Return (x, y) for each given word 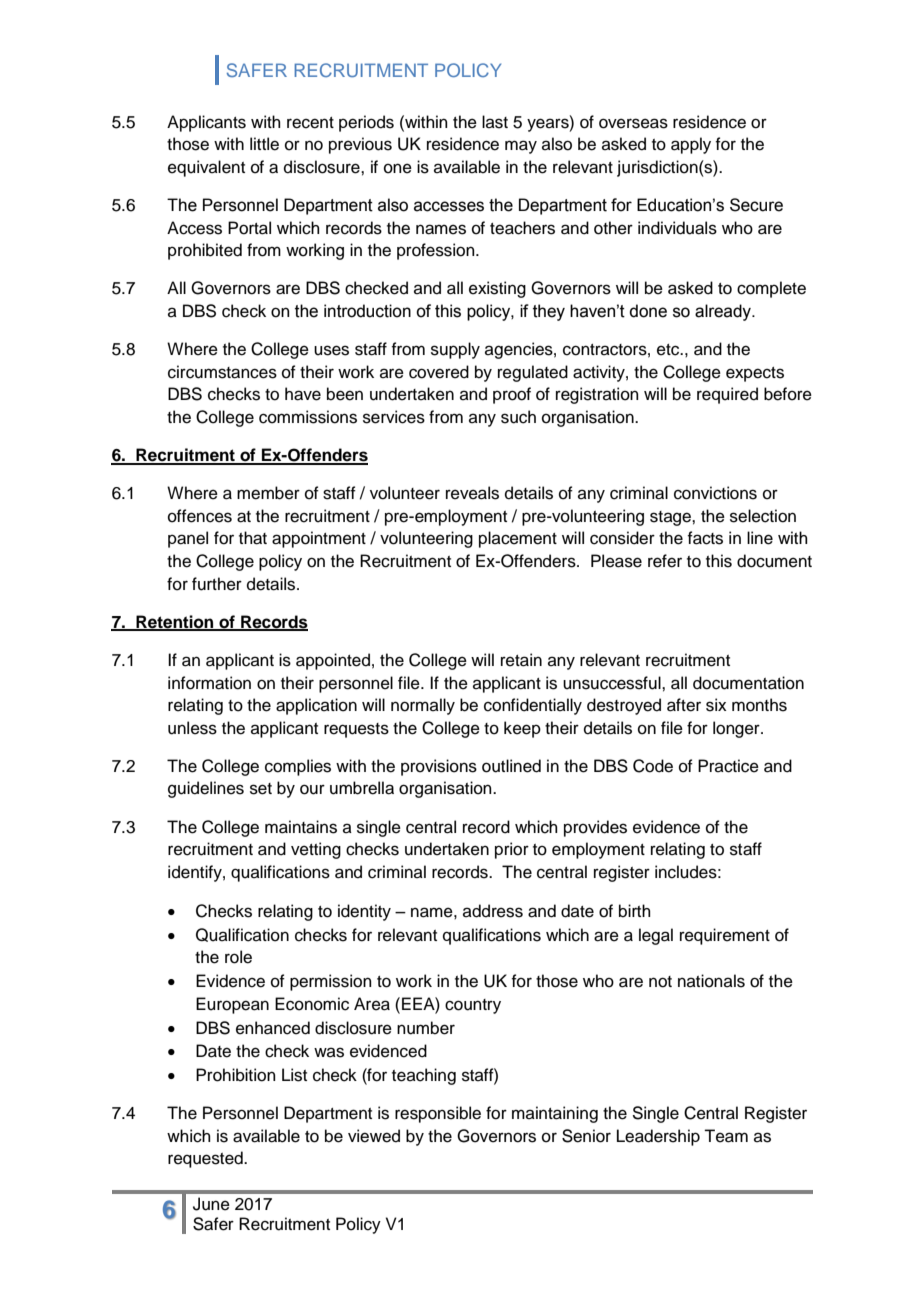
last (495, 122)
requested (206, 1159)
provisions (439, 767)
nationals (711, 981)
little (264, 144)
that (253, 538)
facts (705, 538)
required (727, 395)
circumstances (222, 372)
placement (518, 539)
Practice (728, 766)
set (261, 789)
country (473, 1006)
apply (691, 145)
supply (455, 350)
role (238, 957)
